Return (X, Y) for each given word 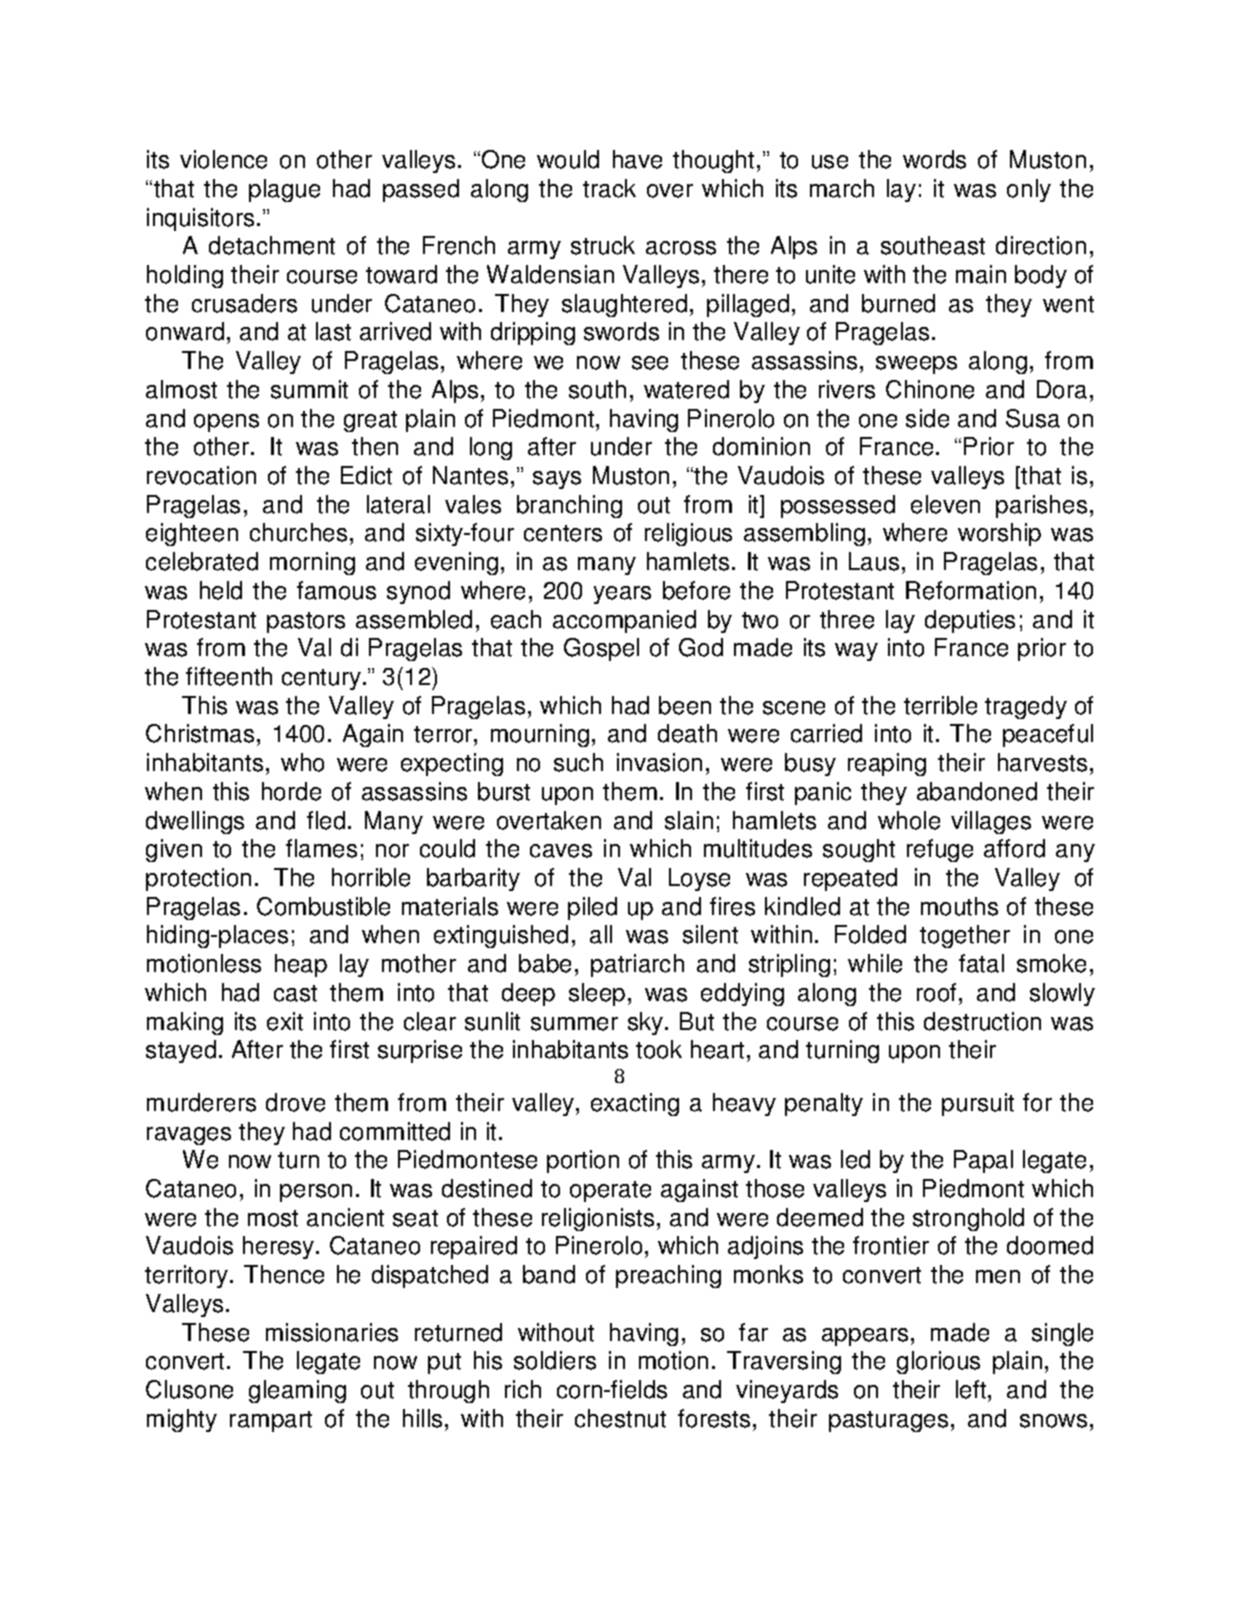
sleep (597, 994)
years (622, 595)
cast (295, 993)
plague (284, 190)
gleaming (297, 1391)
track (609, 188)
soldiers (555, 1360)
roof (936, 992)
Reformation (971, 590)
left (972, 1389)
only (1029, 190)
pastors (306, 622)
